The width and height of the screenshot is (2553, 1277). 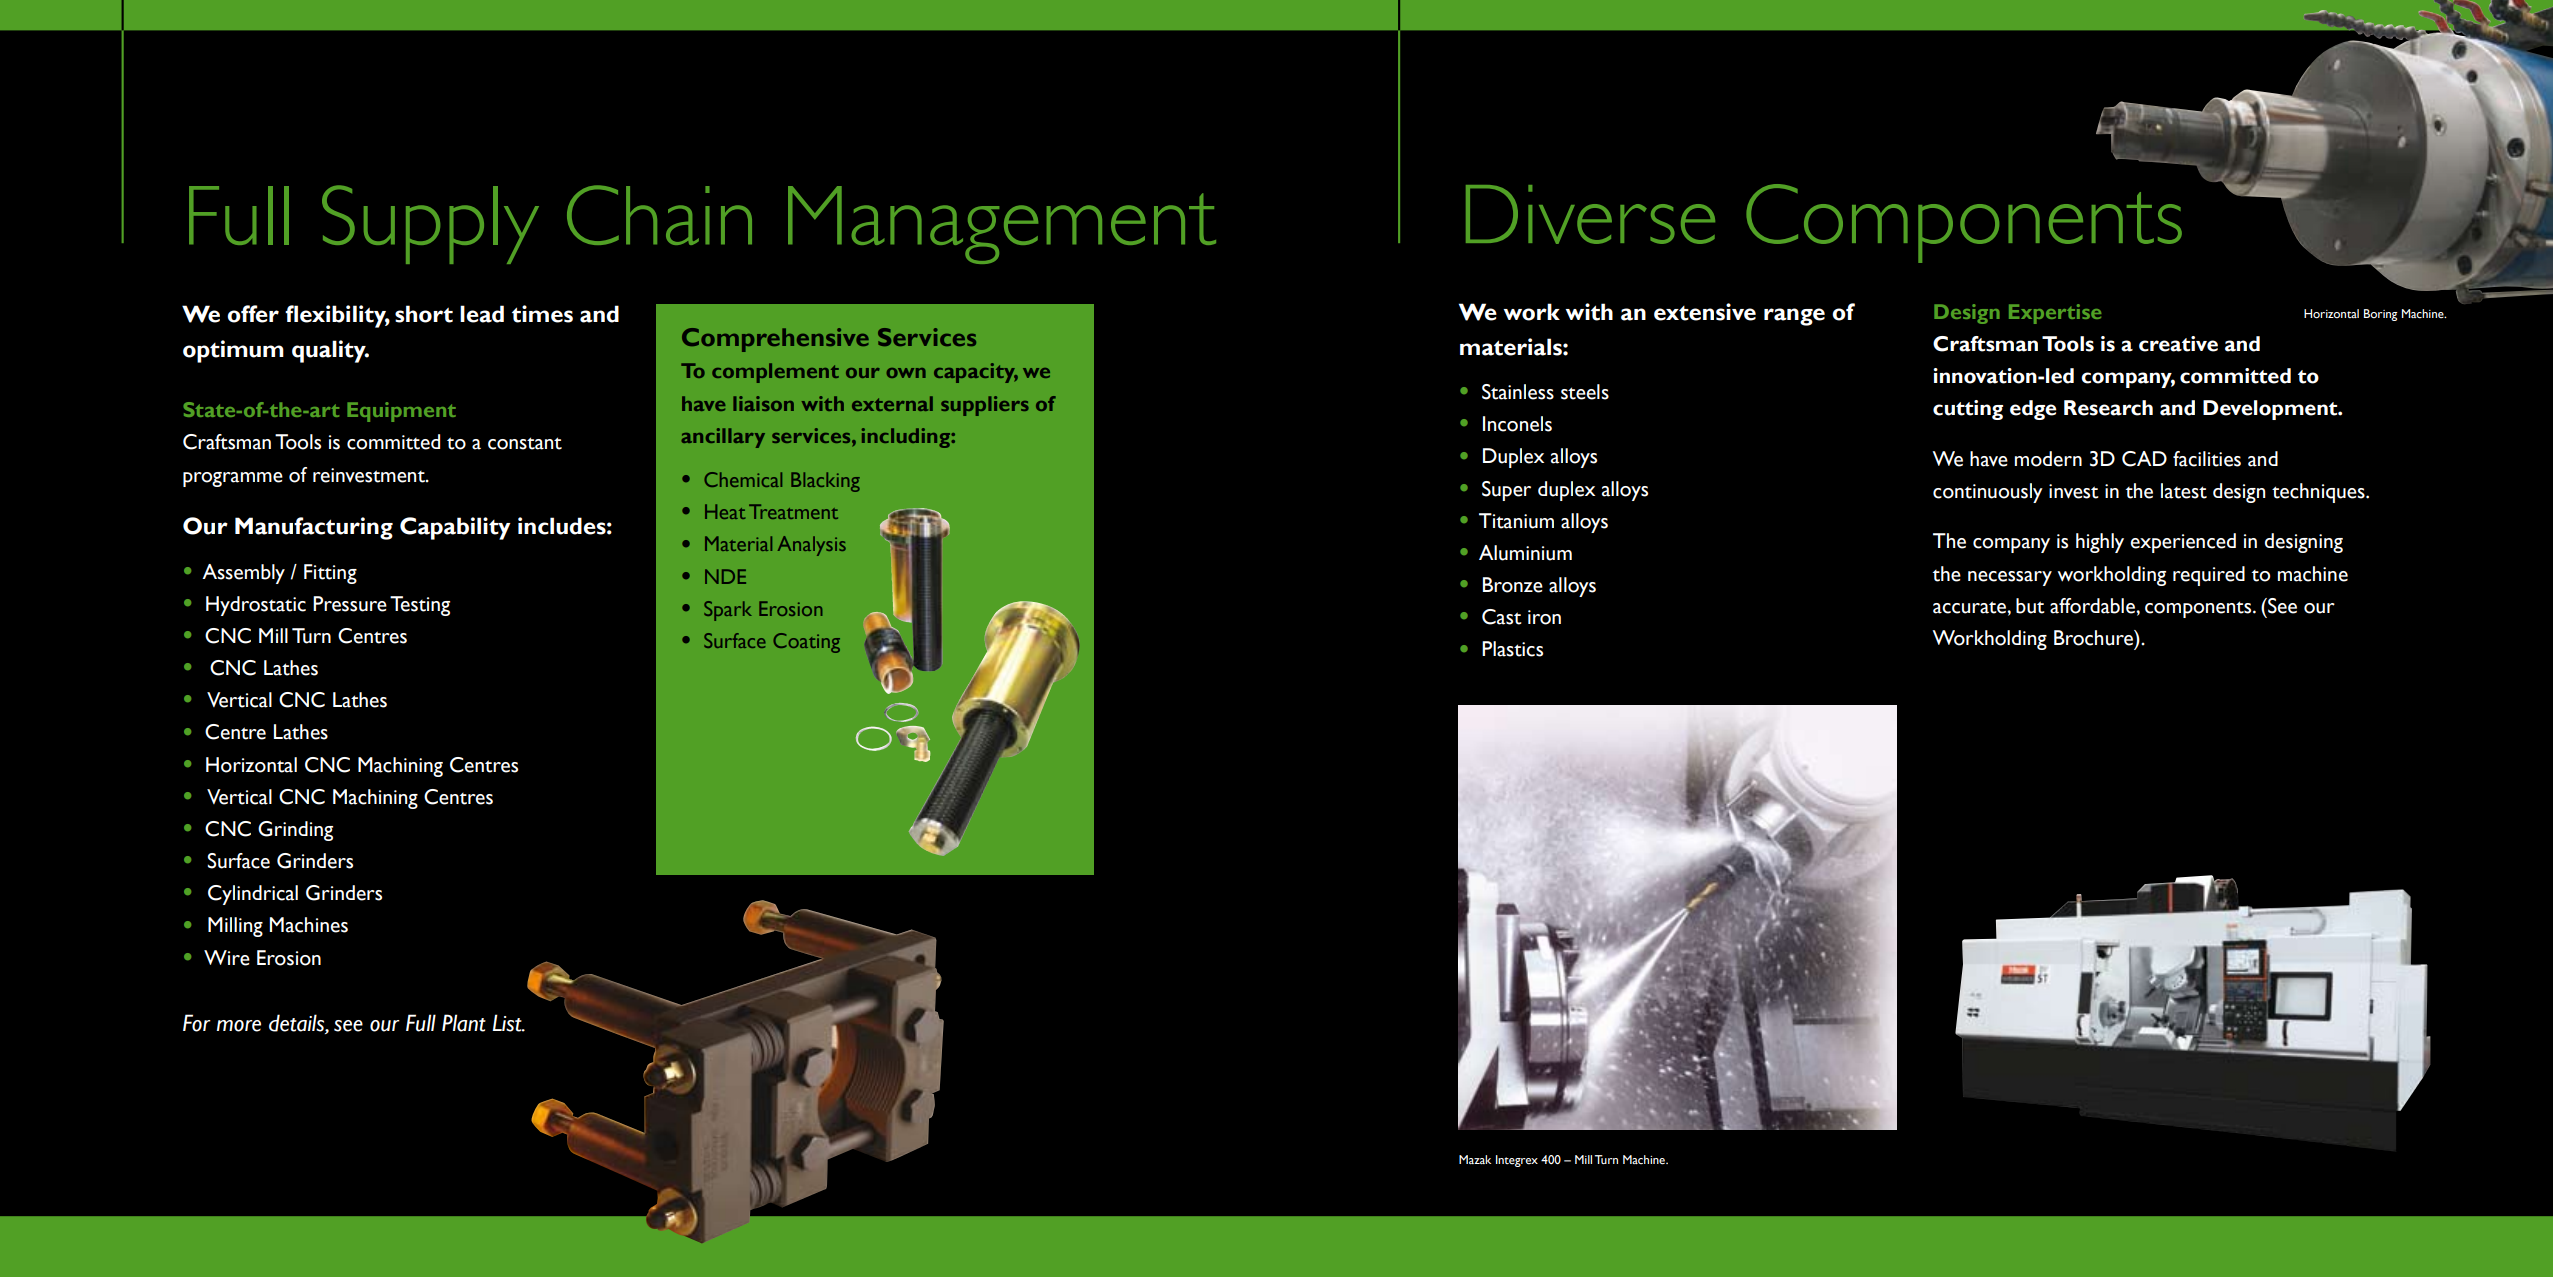 What do you see at coordinates (1502, 617) in the screenshot?
I see `Cast` at bounding box center [1502, 617].
